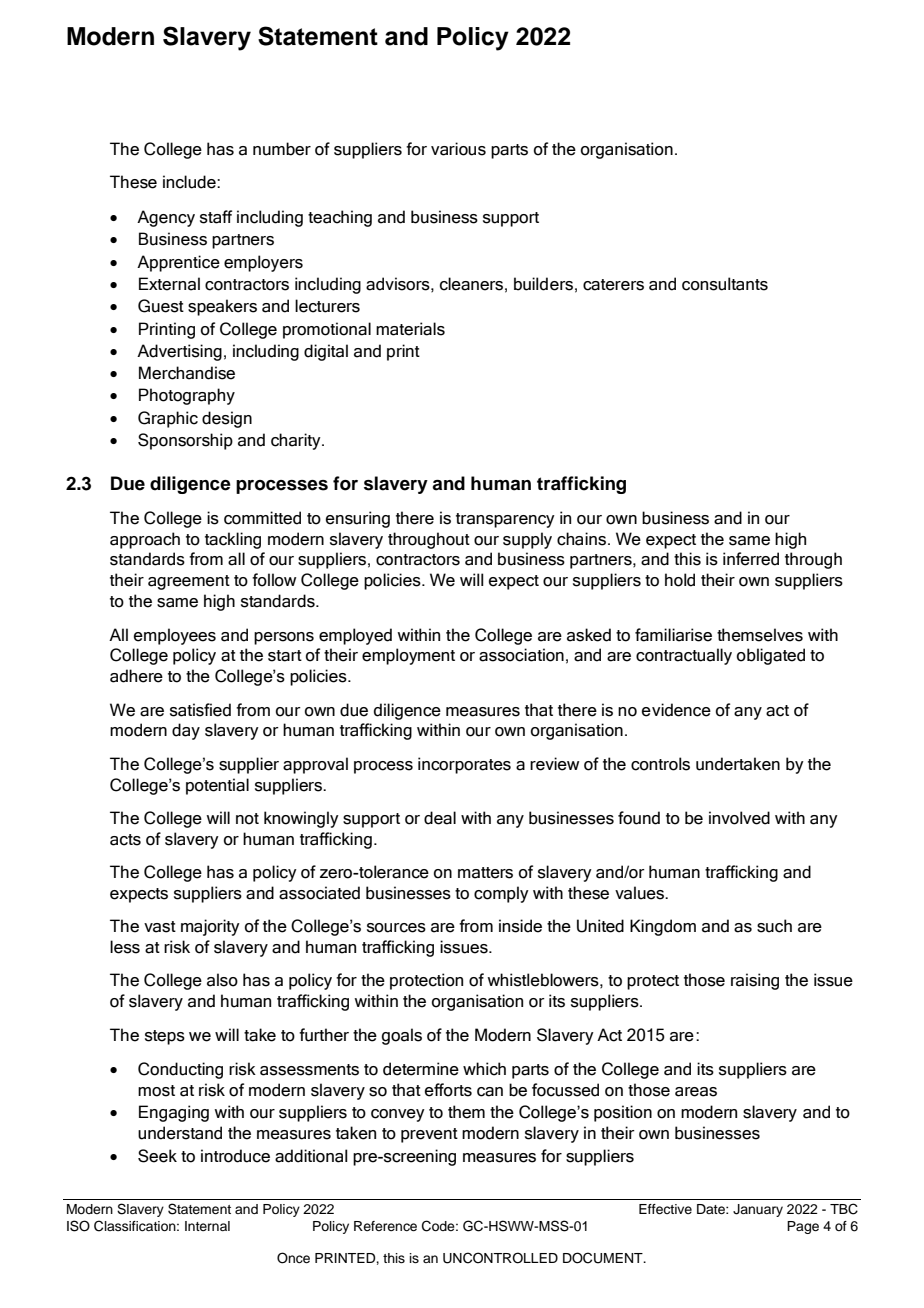 This screenshot has width=924, height=1308. I want to click on staff, so click(216, 217).
